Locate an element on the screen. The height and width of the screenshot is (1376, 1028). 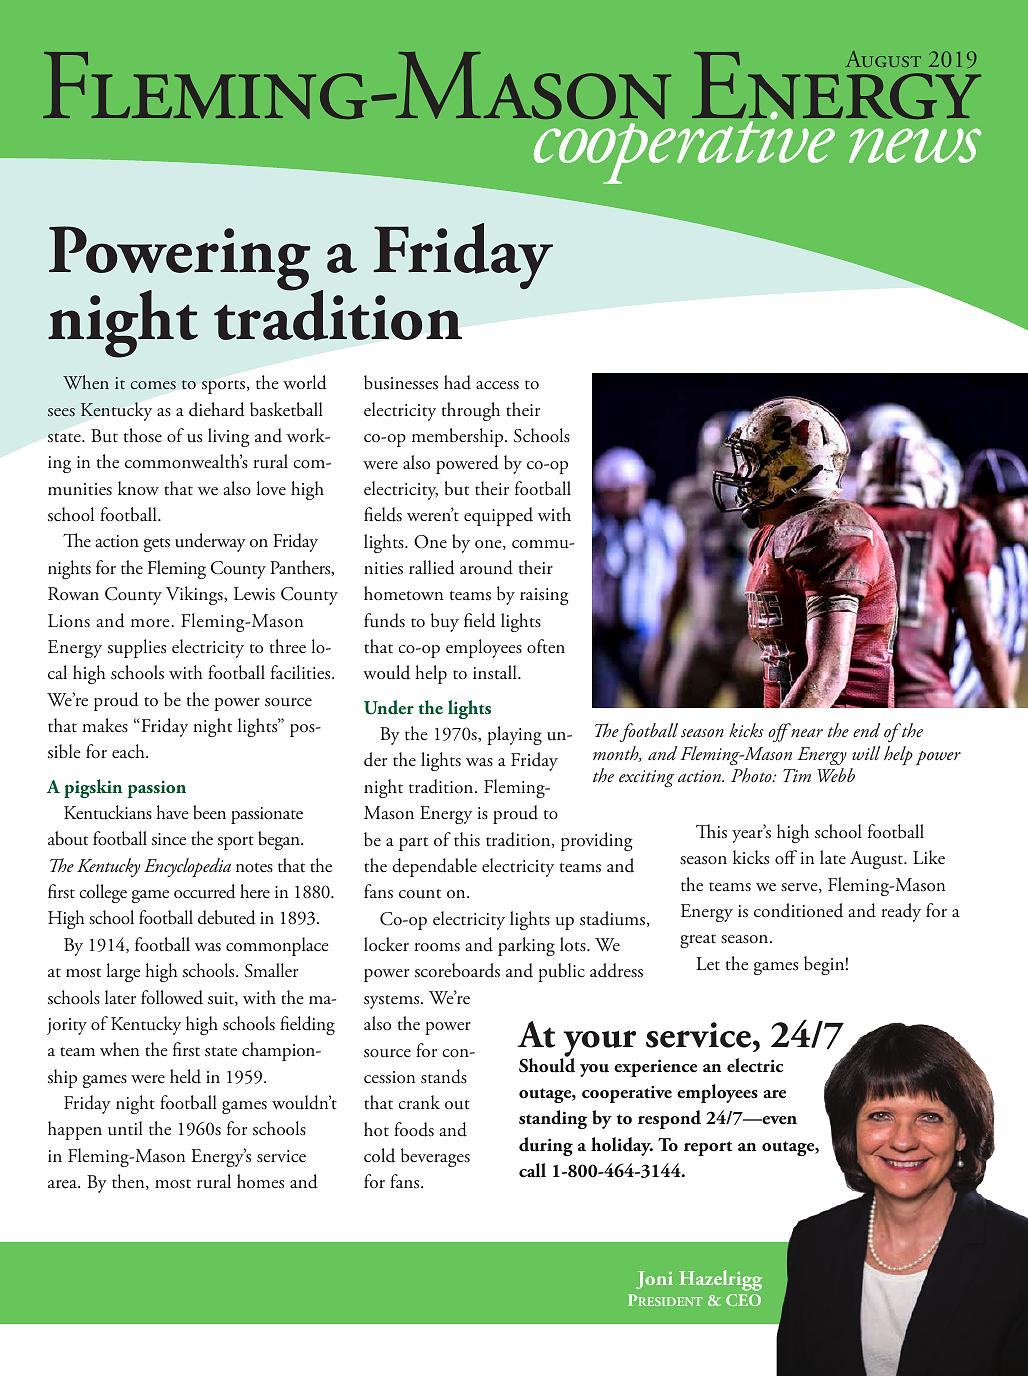
comes is located at coordinates (153, 385).
